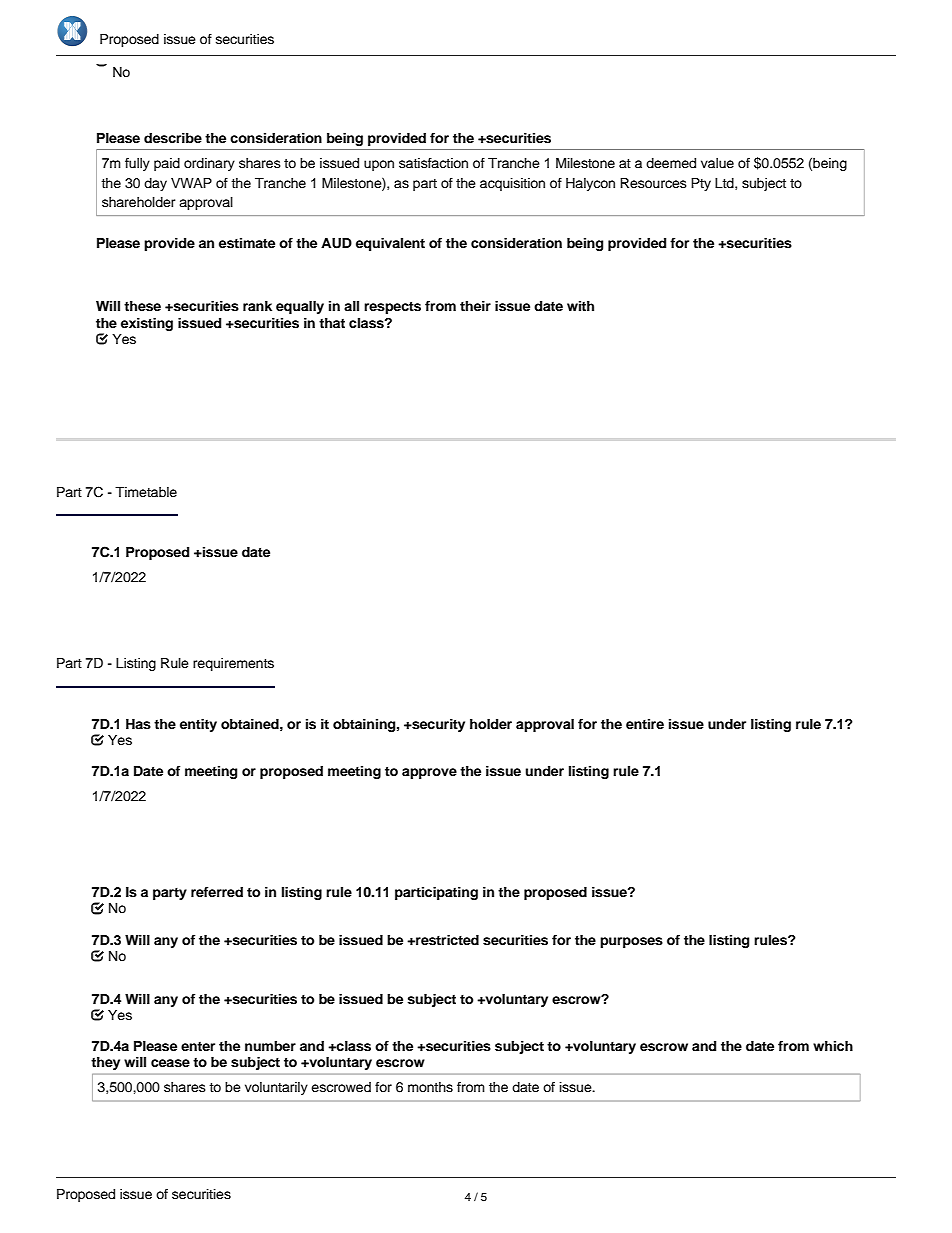 This image has height=1233, width=952. Describe the element at coordinates (580, 306) in the image. I see `with` at that location.
